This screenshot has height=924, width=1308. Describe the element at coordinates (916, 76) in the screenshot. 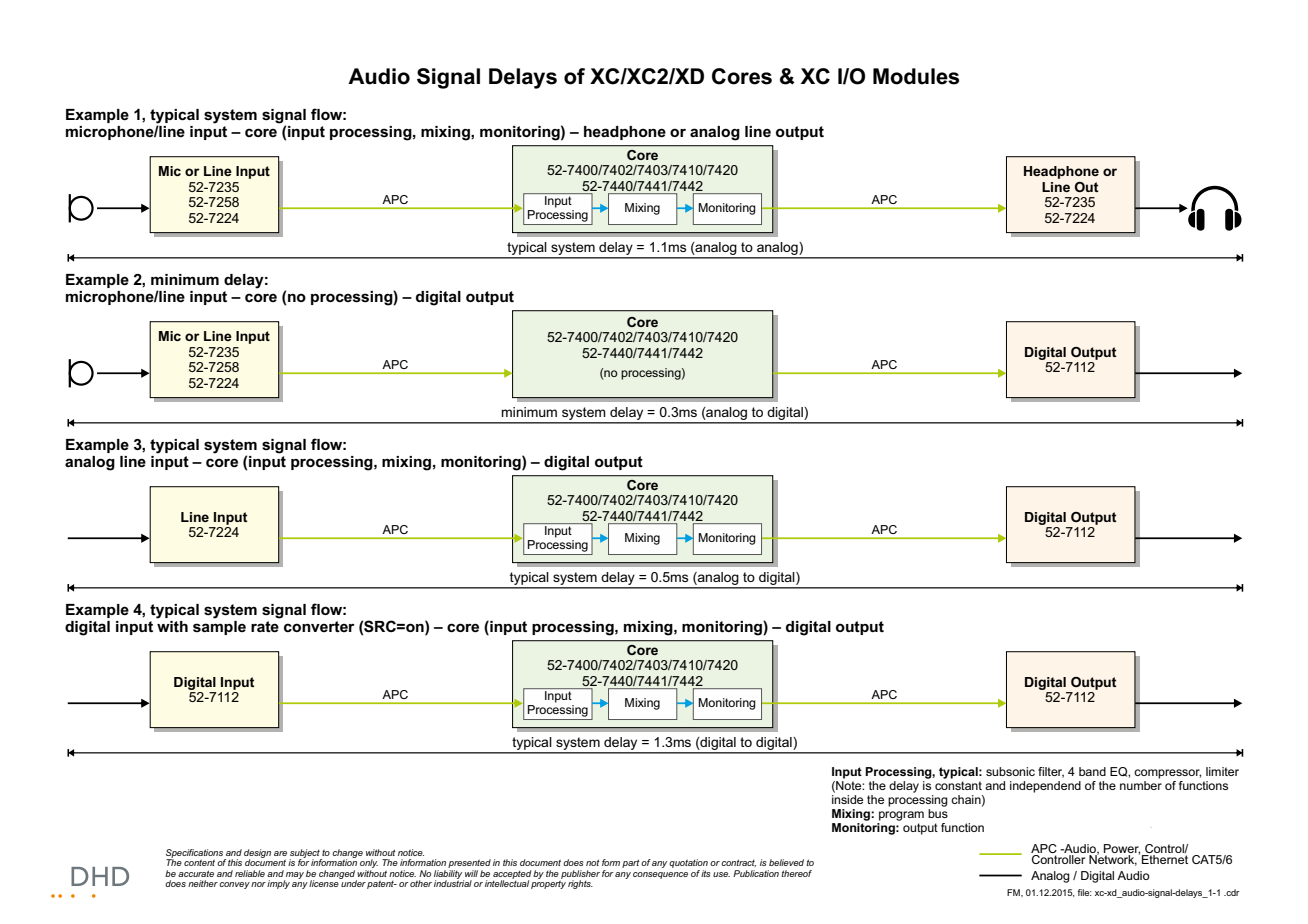

I see `Modules` at that location.
